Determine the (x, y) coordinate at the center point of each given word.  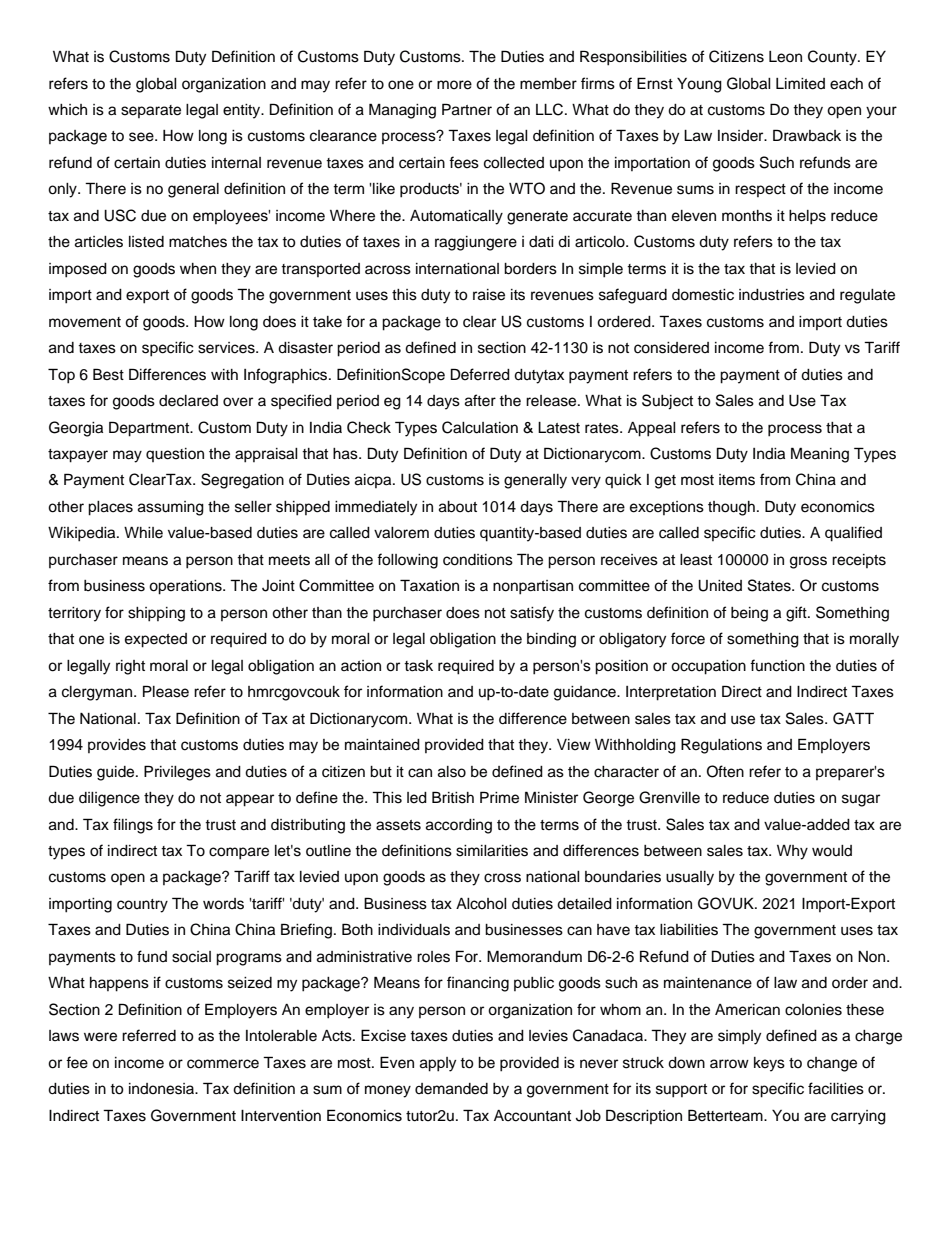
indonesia (163, 1089)
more (454, 85)
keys (769, 1064)
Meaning (820, 455)
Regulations (721, 746)
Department (150, 429)
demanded (451, 1089)
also (452, 772)
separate (151, 111)
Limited (800, 84)
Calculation (480, 427)
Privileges (177, 773)
